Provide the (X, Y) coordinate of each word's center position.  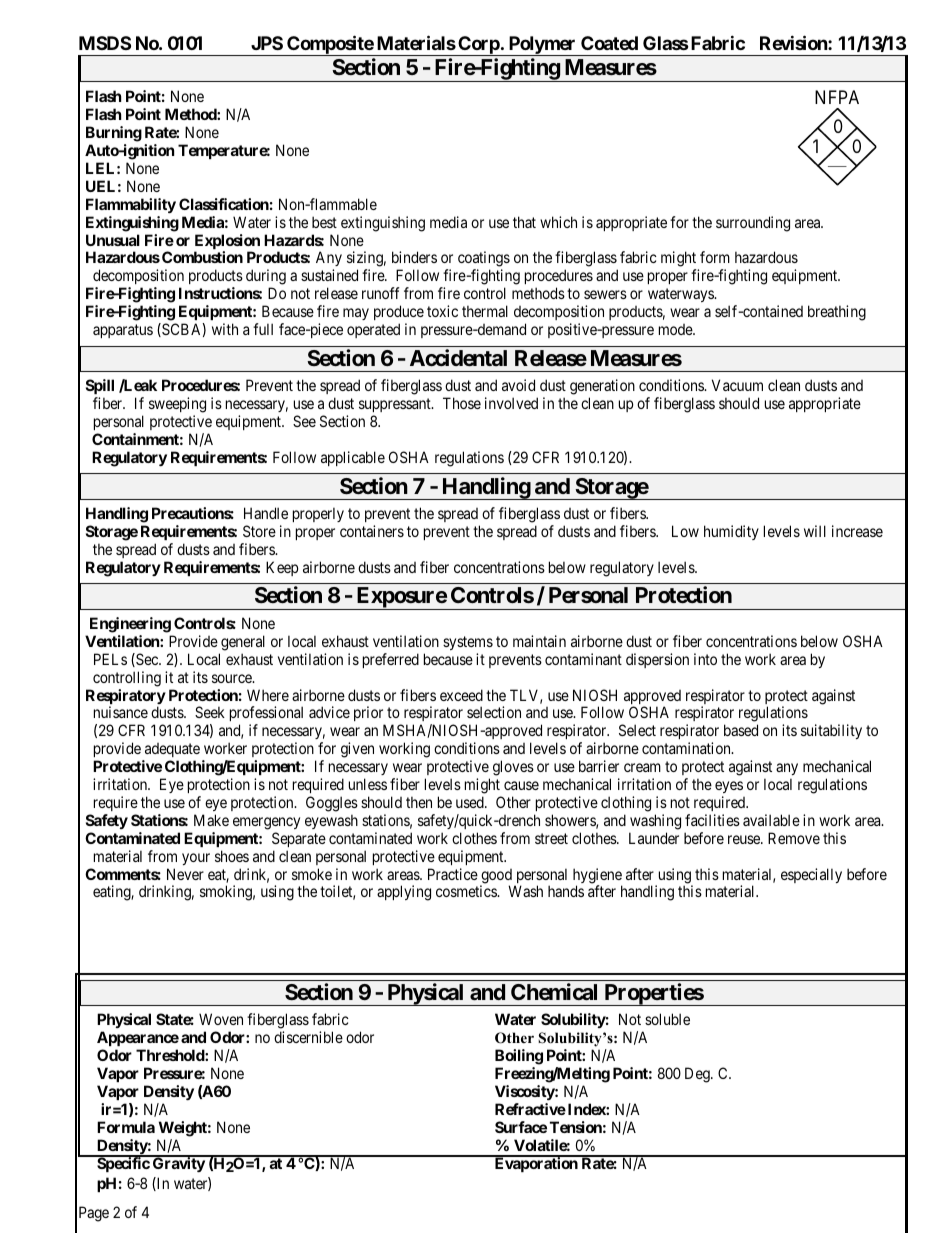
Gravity (178, 1164)
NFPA (837, 97)
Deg (698, 1075)
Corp (478, 46)
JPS (267, 43)
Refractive (530, 1109)
